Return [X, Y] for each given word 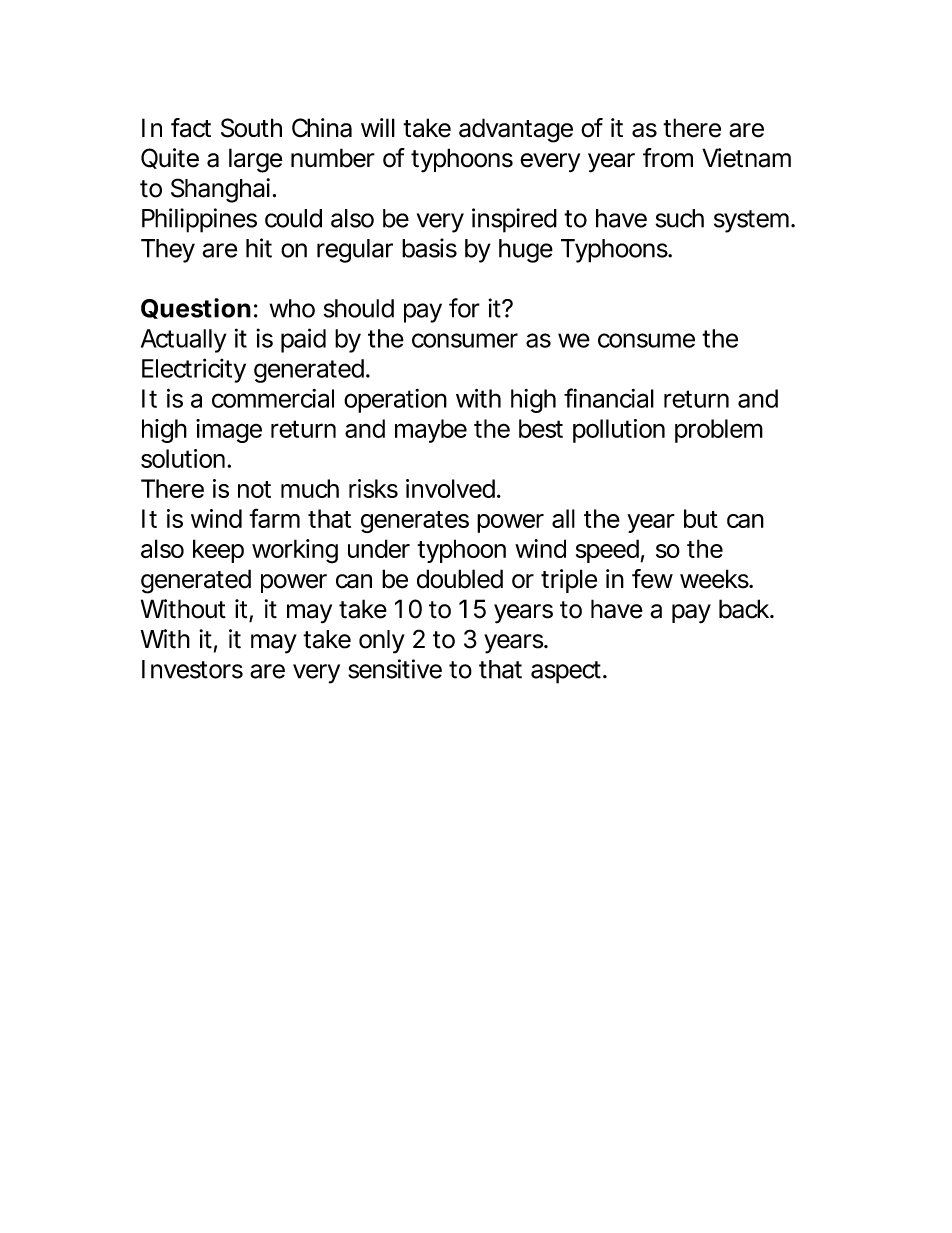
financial [609, 398]
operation [395, 401]
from [668, 158]
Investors [192, 669]
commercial [273, 398]
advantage [516, 130]
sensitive [395, 669]
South [251, 128]
